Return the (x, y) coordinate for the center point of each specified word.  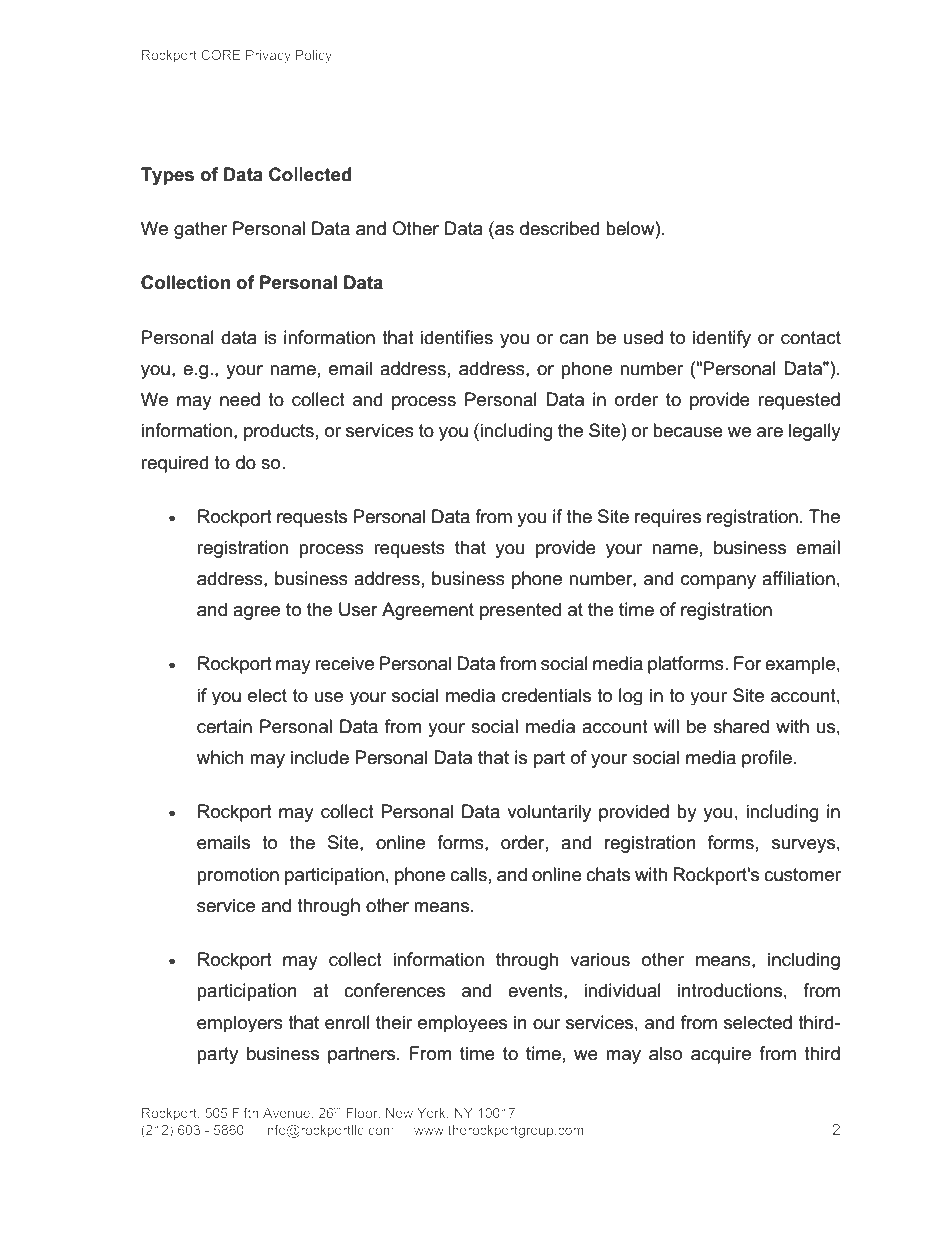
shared (741, 726)
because (688, 430)
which (220, 757)
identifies (456, 337)
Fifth (245, 1113)
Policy (314, 56)
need (240, 399)
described (559, 228)
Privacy (268, 56)
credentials (546, 695)
